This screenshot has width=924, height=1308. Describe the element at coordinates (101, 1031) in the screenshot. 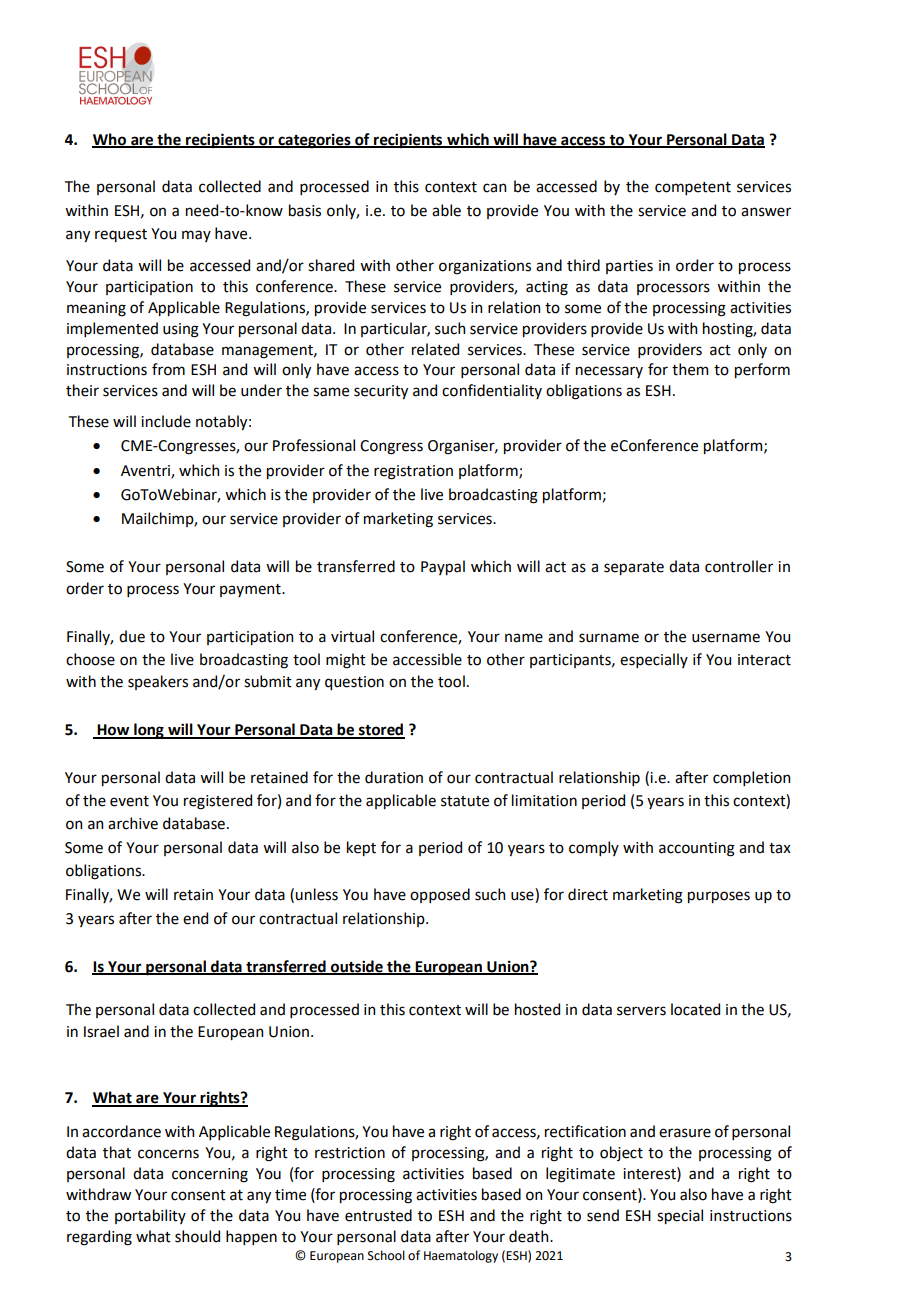

I see `Israel` at that location.
